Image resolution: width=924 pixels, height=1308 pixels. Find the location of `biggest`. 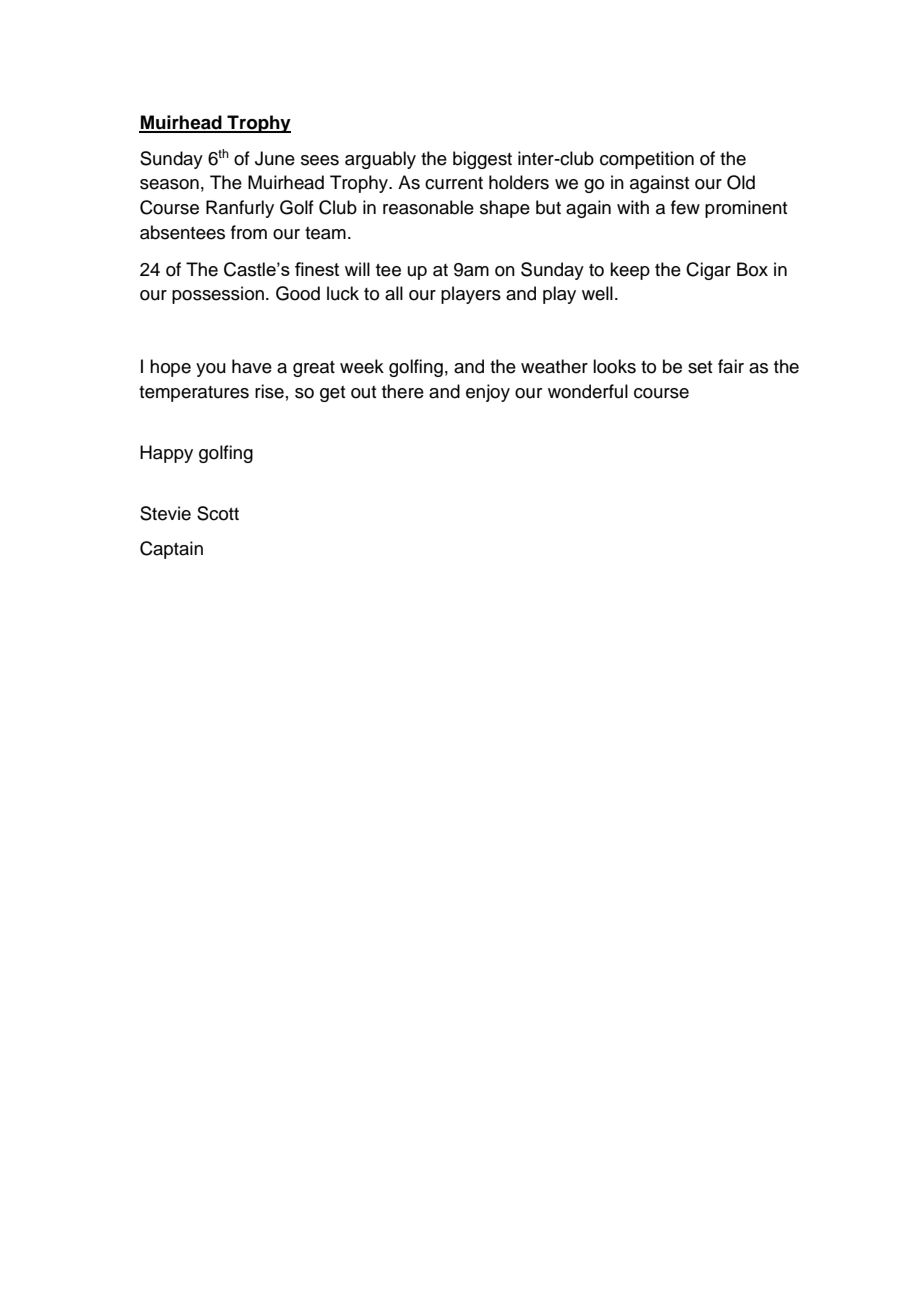

biggest is located at coordinates (482, 160).
